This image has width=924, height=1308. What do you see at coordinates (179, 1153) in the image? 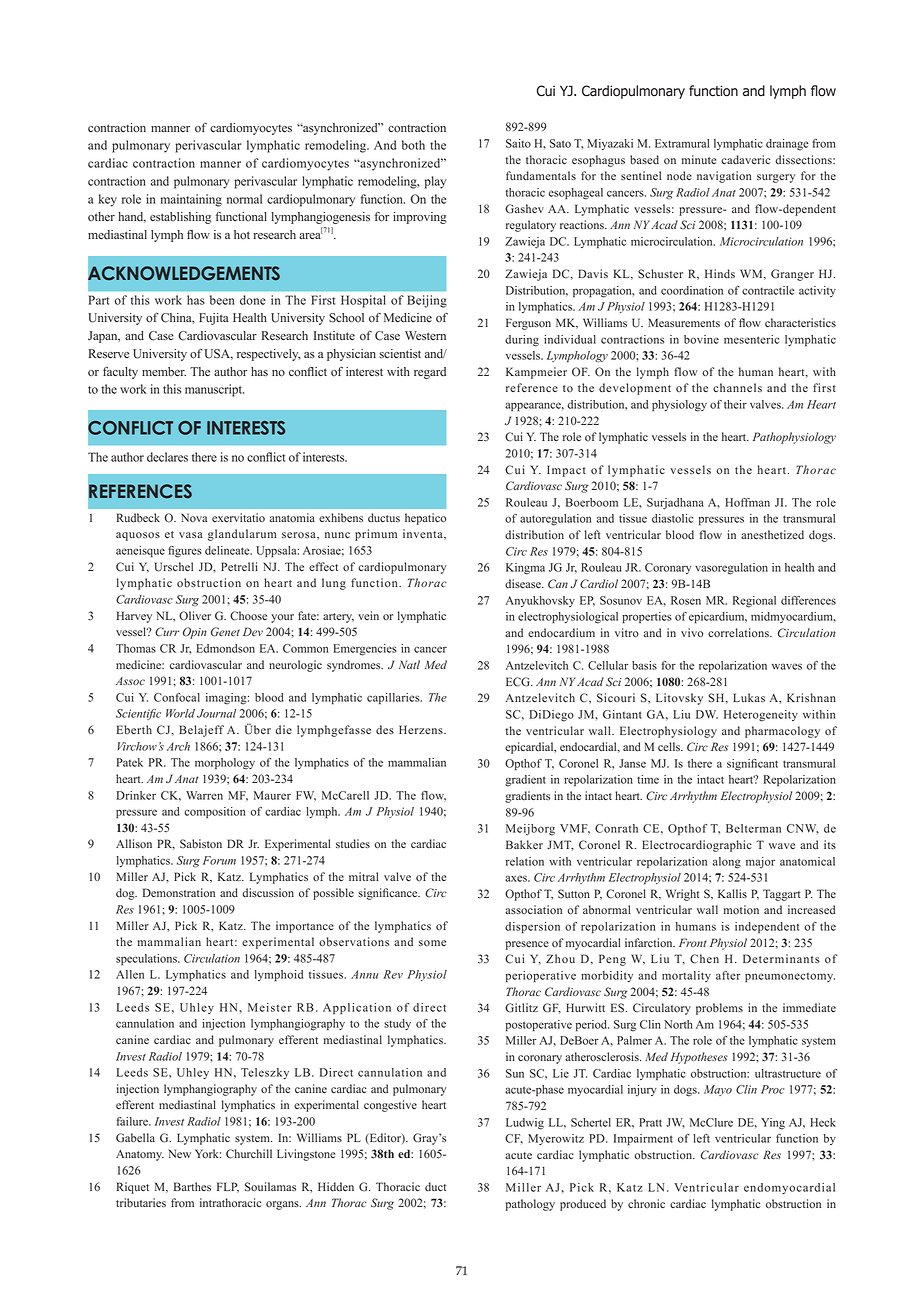
I see `New` at bounding box center [179, 1153].
